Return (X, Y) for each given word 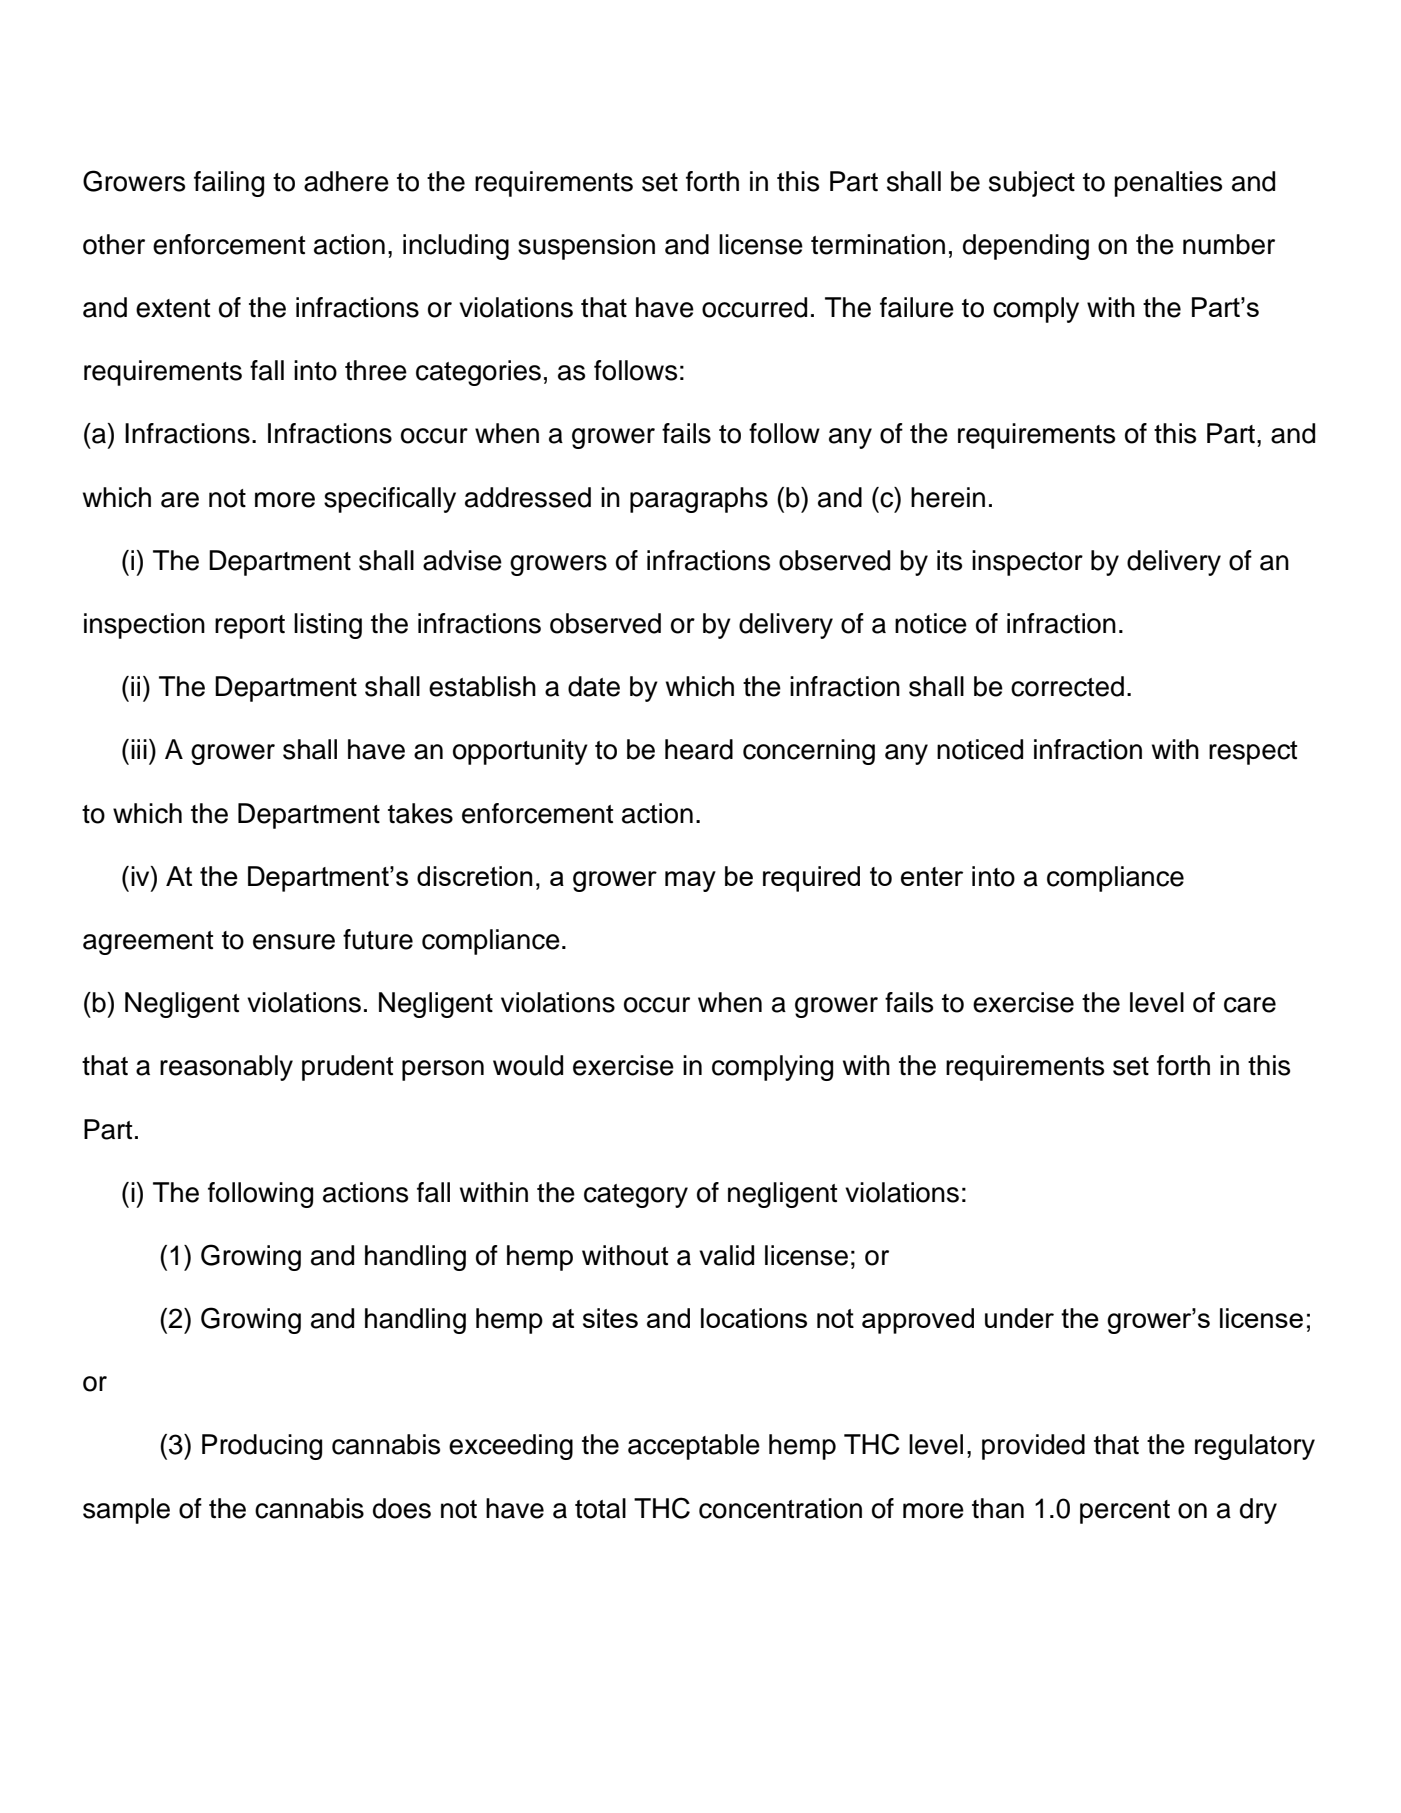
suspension (586, 247)
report (250, 627)
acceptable (694, 1447)
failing (229, 184)
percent (1125, 1512)
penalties (1168, 184)
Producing (262, 1447)
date (594, 686)
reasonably (226, 1068)
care (1250, 1005)
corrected (1067, 686)
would (528, 1065)
